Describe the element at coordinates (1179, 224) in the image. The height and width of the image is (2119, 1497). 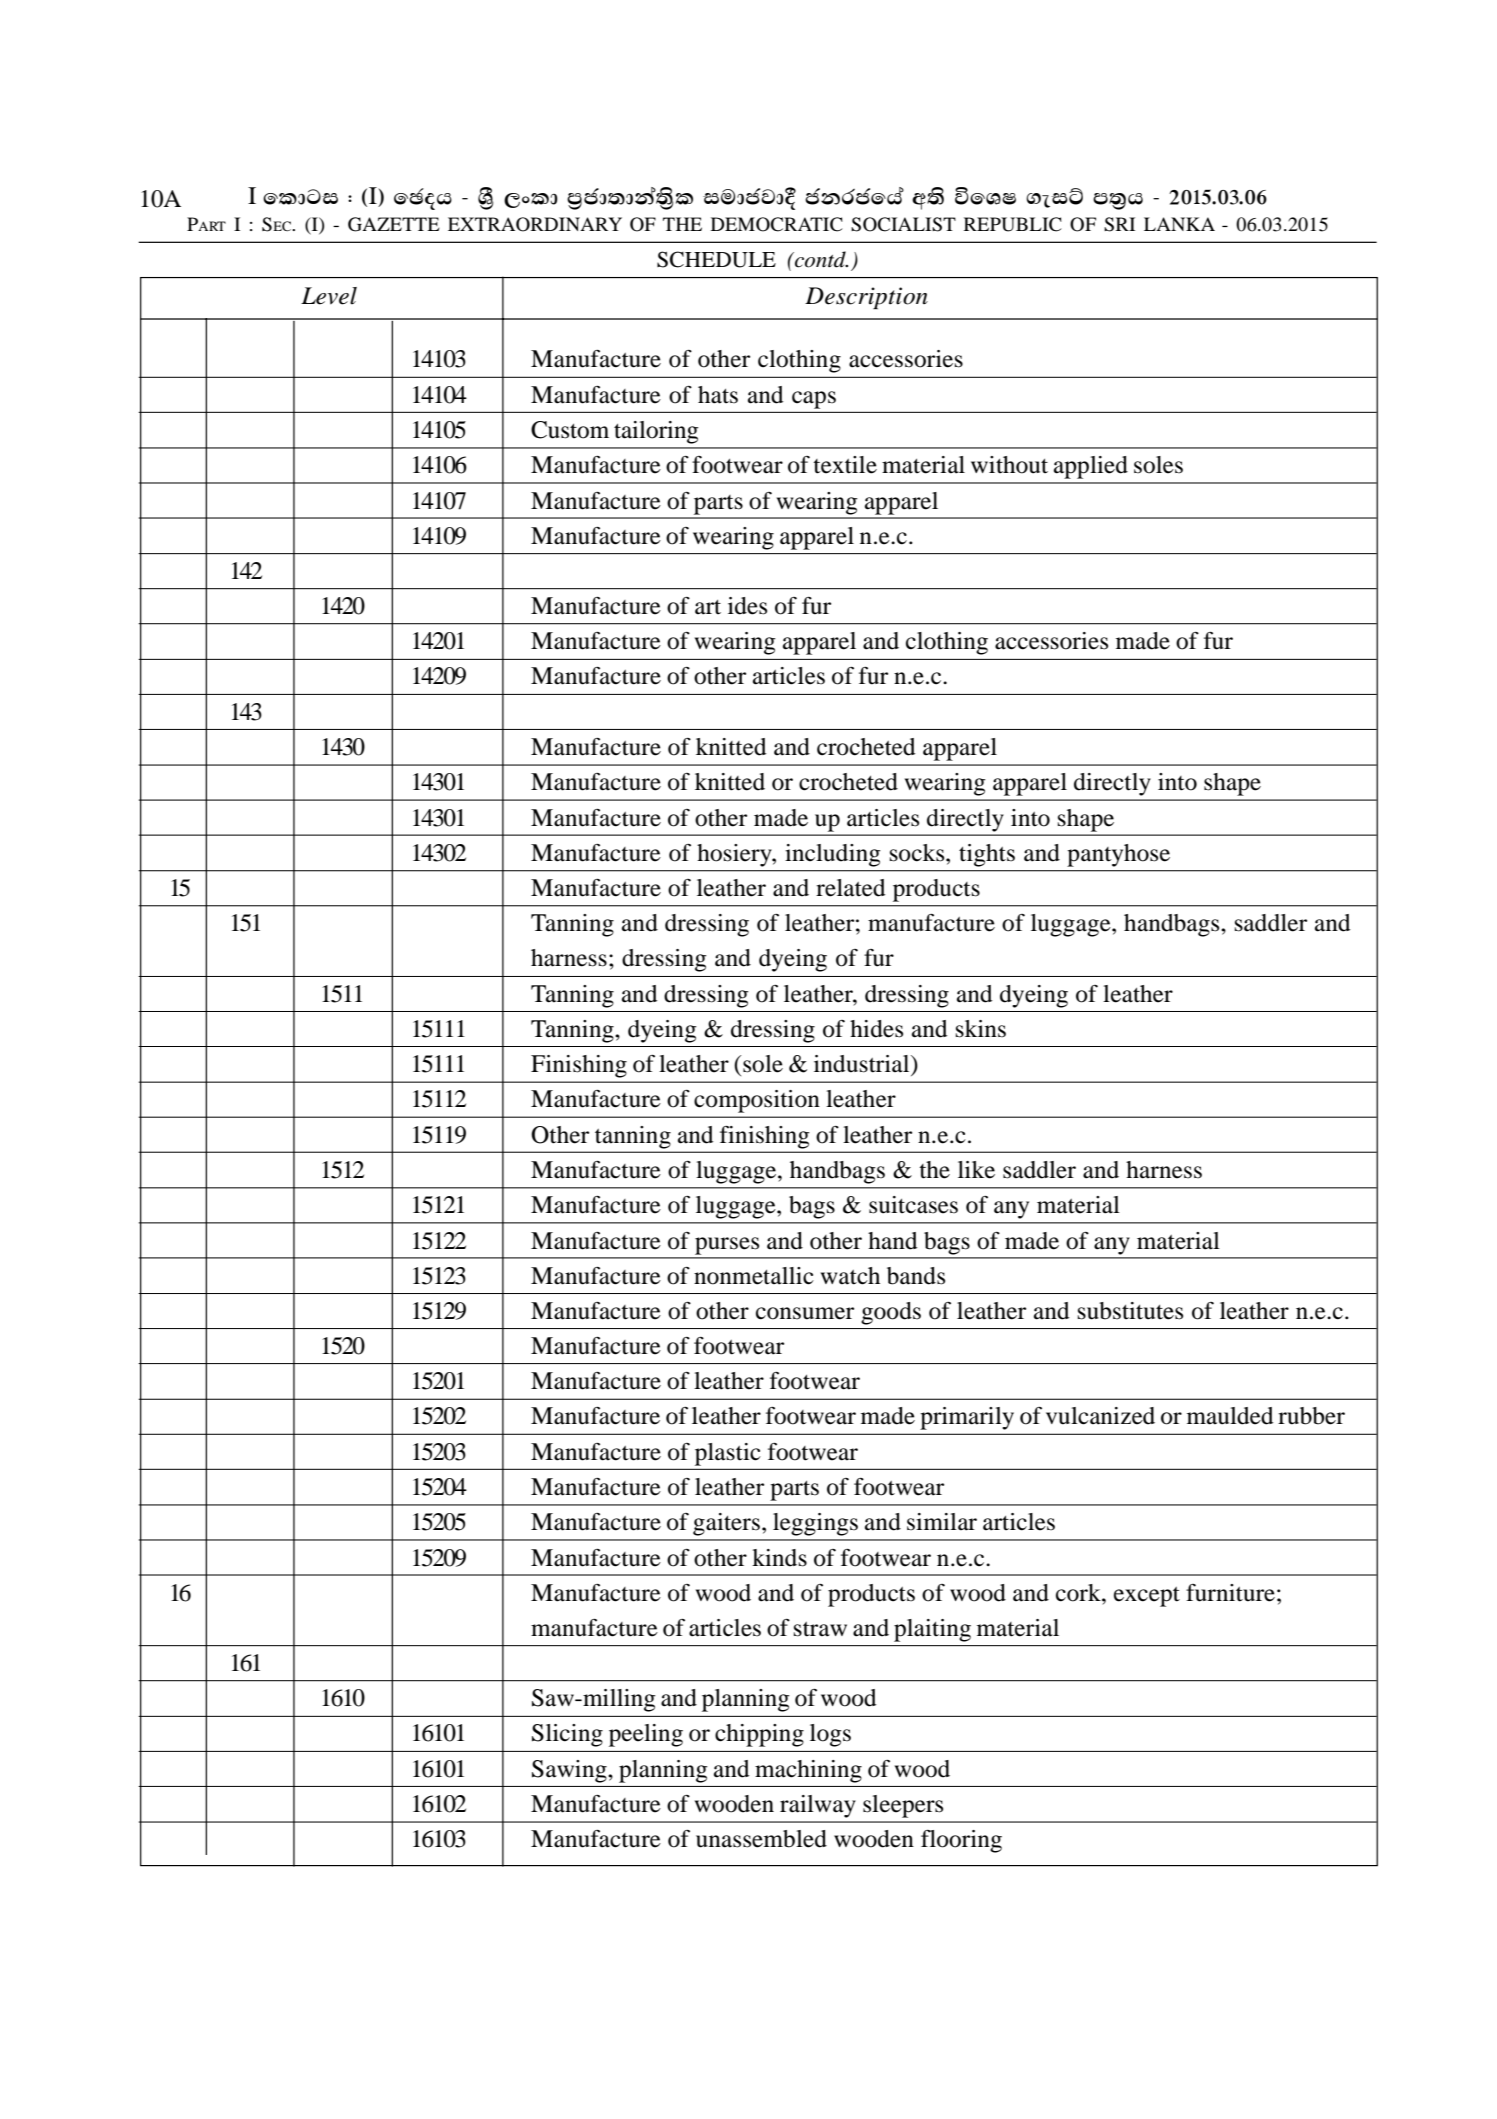
I see `LANKA` at that location.
